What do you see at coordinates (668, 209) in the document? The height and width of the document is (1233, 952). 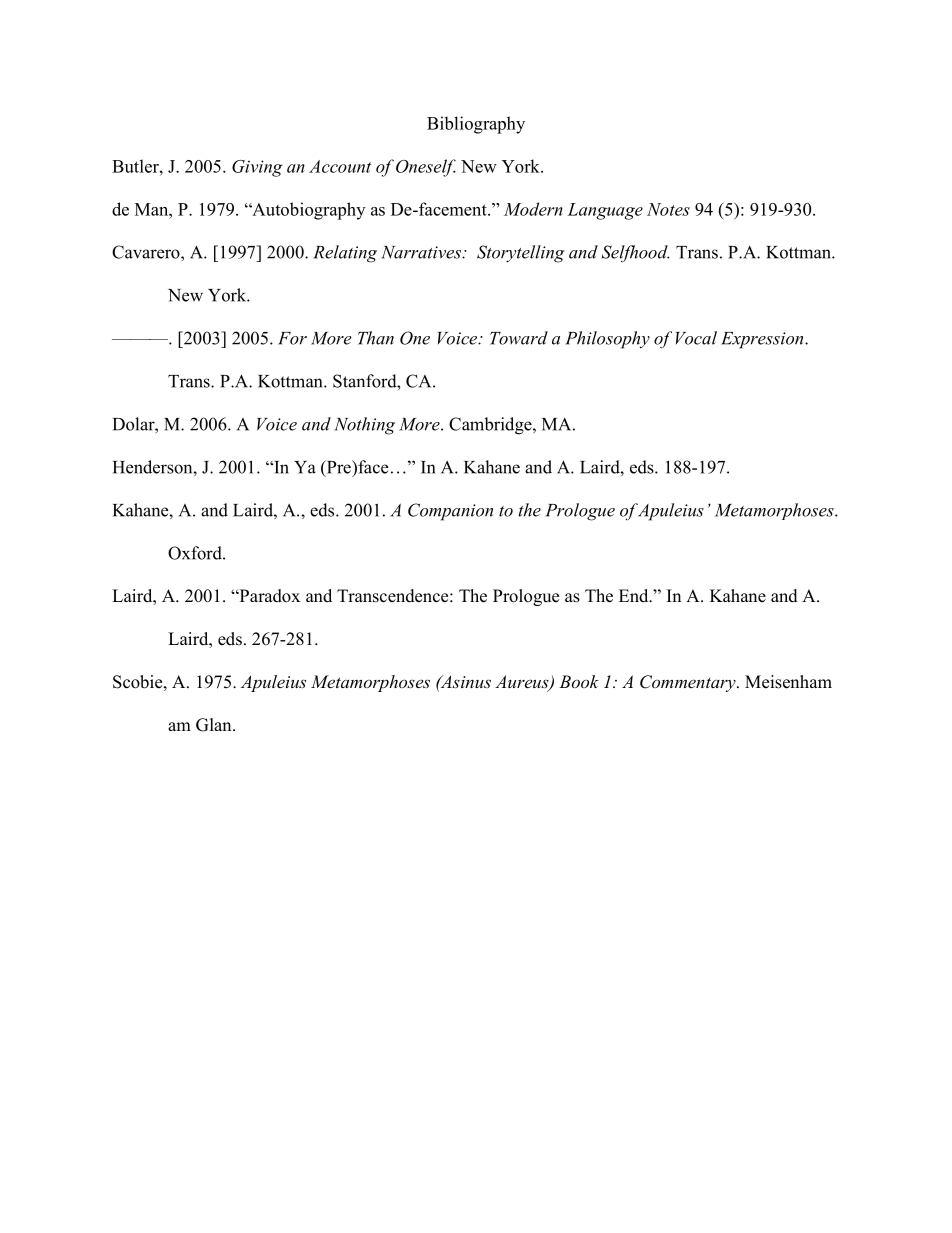 I see `Notes` at bounding box center [668, 209].
